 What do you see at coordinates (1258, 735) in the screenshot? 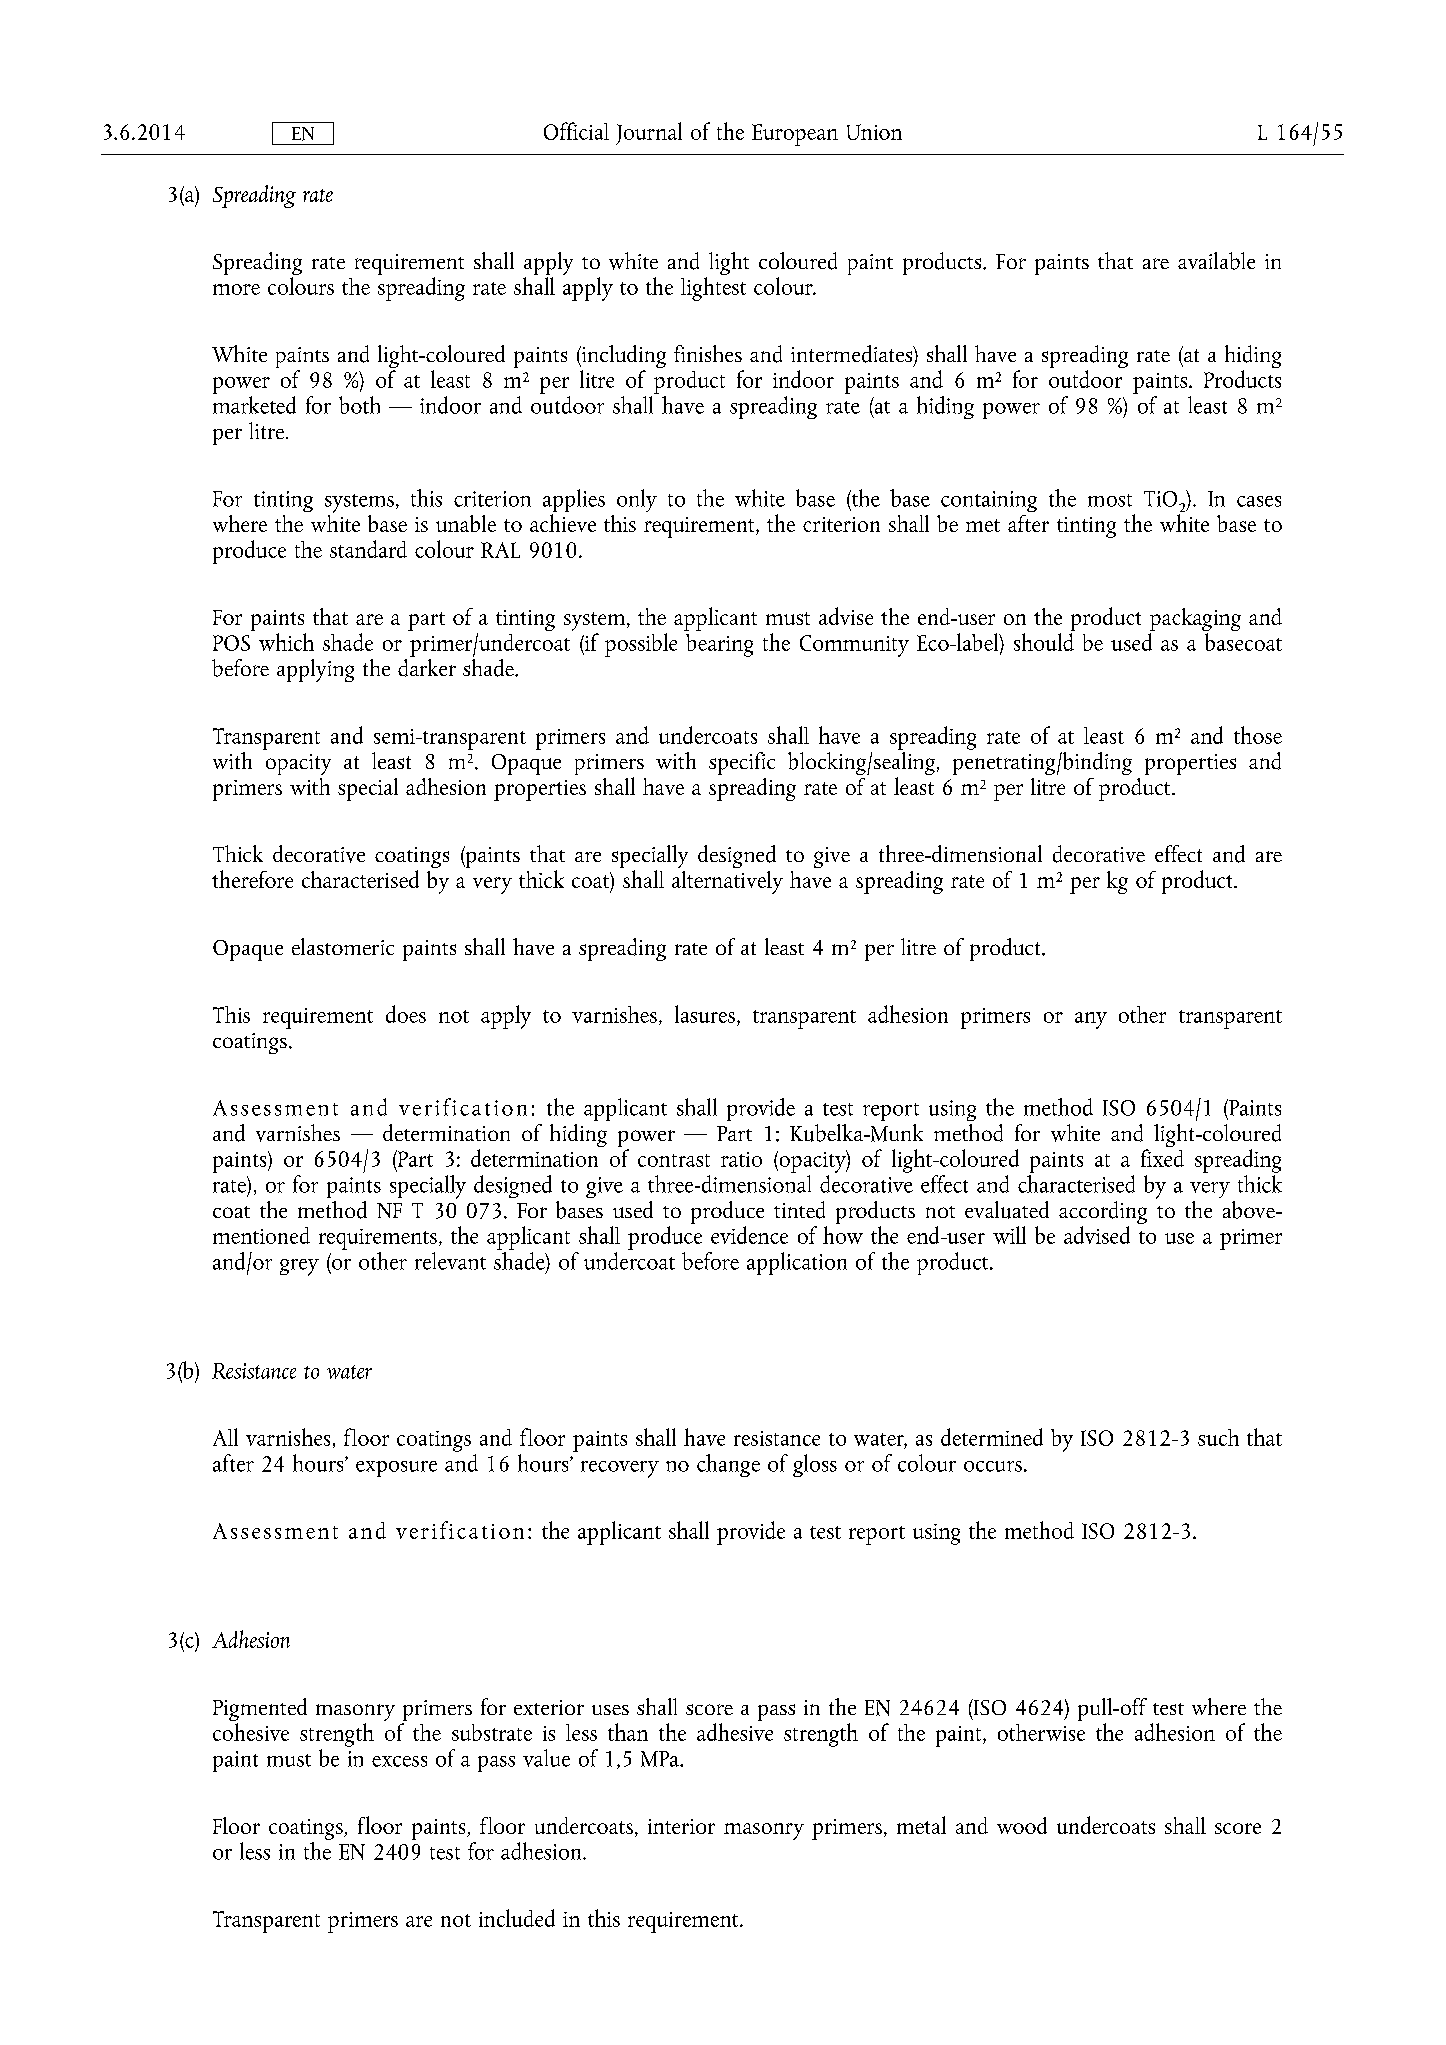
I see `those` at bounding box center [1258, 735].
